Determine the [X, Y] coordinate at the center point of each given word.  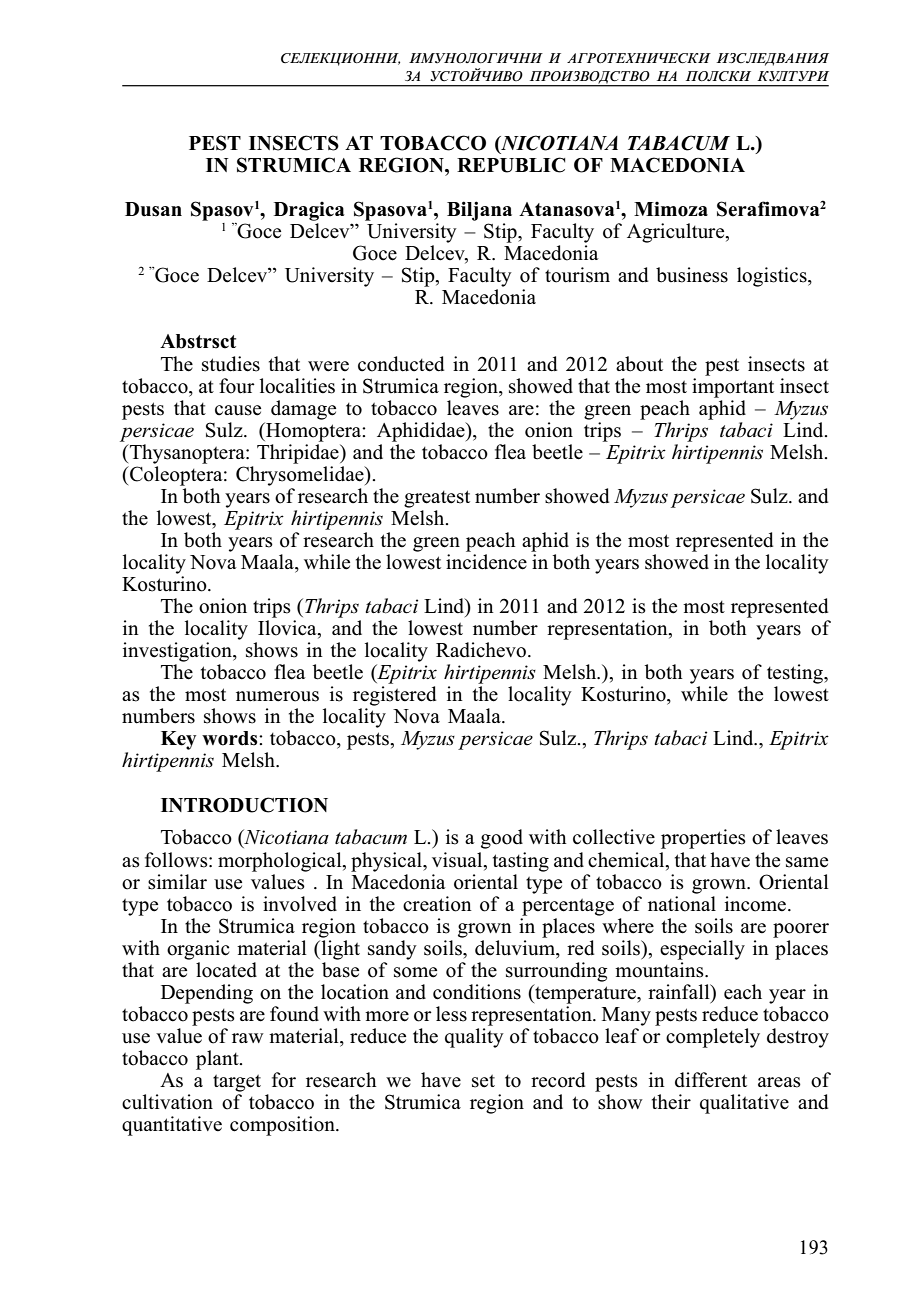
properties [703, 839]
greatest [437, 499]
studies [231, 364]
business [692, 275]
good [502, 839]
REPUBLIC [511, 165]
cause [238, 410]
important [733, 386]
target [237, 1083]
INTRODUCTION [244, 805]
